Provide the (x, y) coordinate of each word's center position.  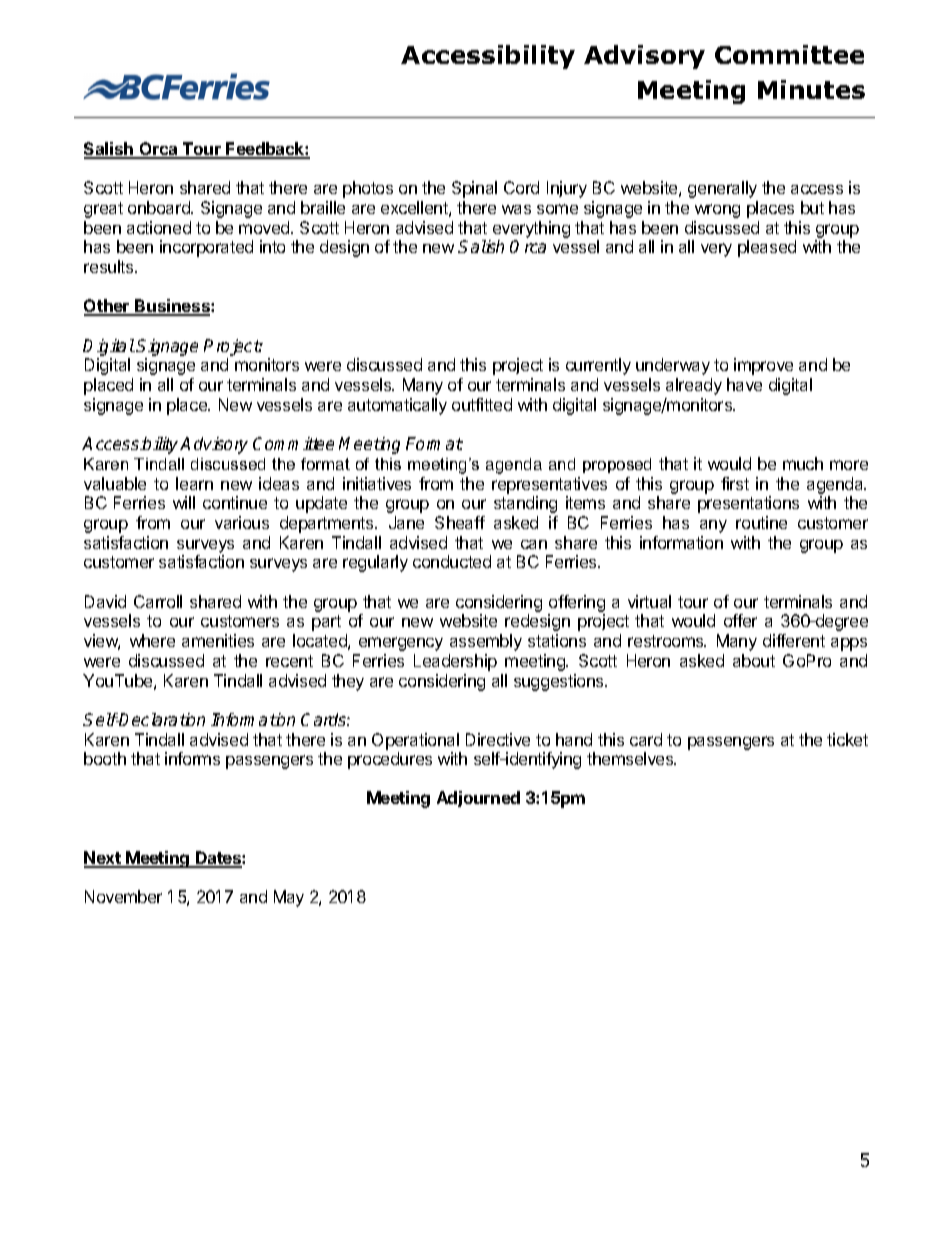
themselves (631, 758)
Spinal (474, 189)
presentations (748, 504)
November (123, 896)
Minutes (811, 89)
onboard (160, 207)
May (289, 898)
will (184, 502)
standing (525, 504)
